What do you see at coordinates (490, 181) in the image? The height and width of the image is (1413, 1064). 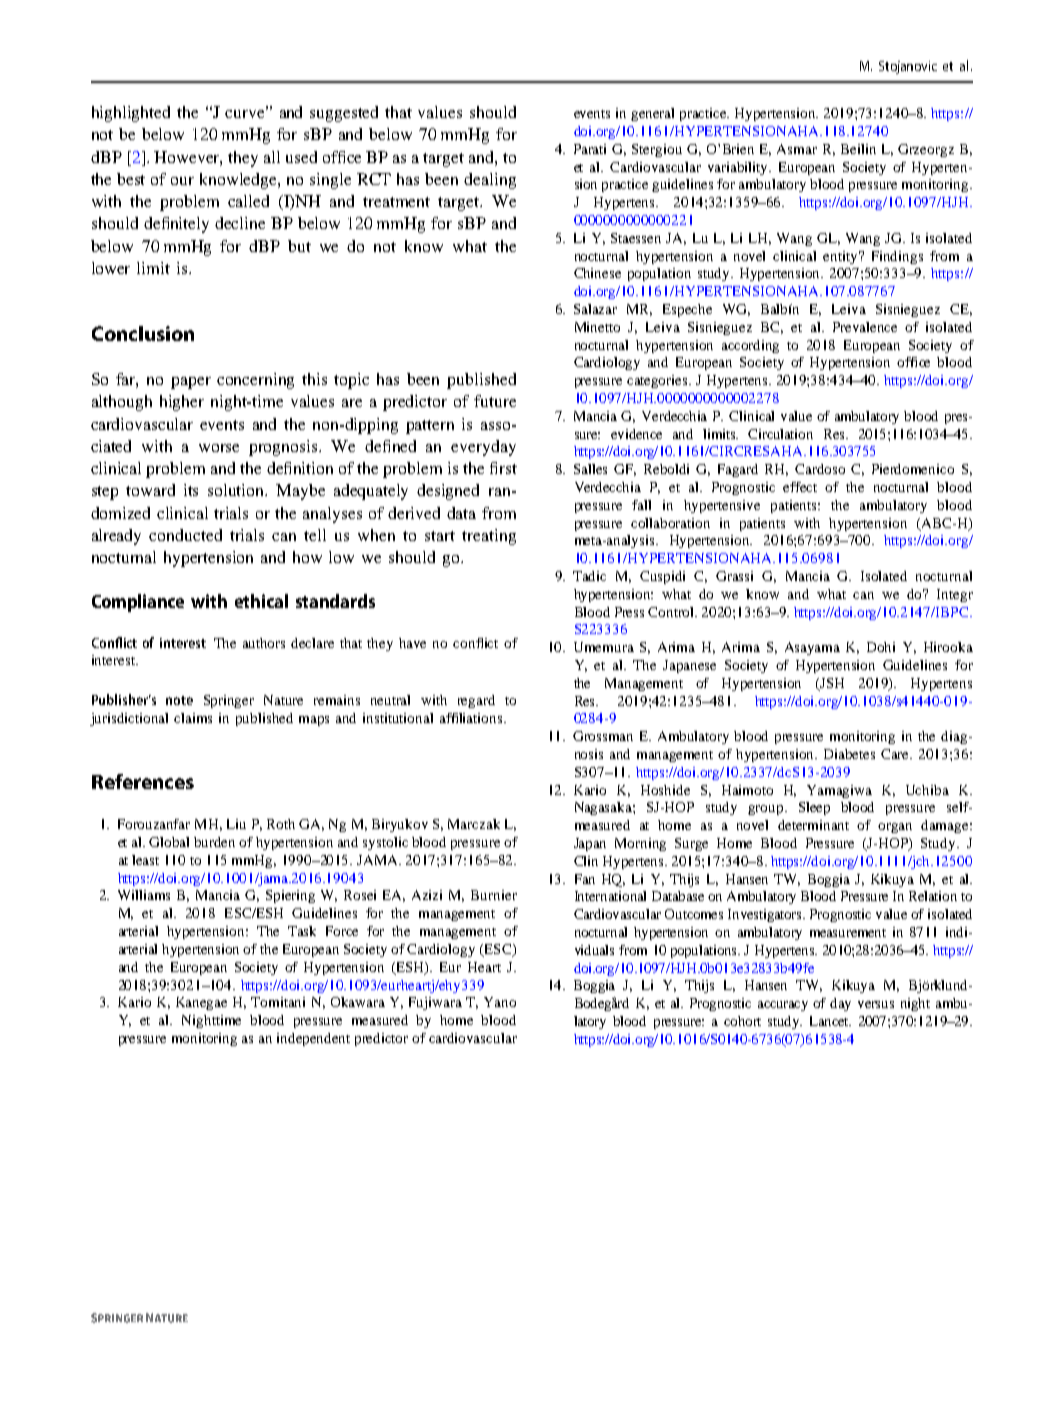 I see `dealing` at bounding box center [490, 181].
